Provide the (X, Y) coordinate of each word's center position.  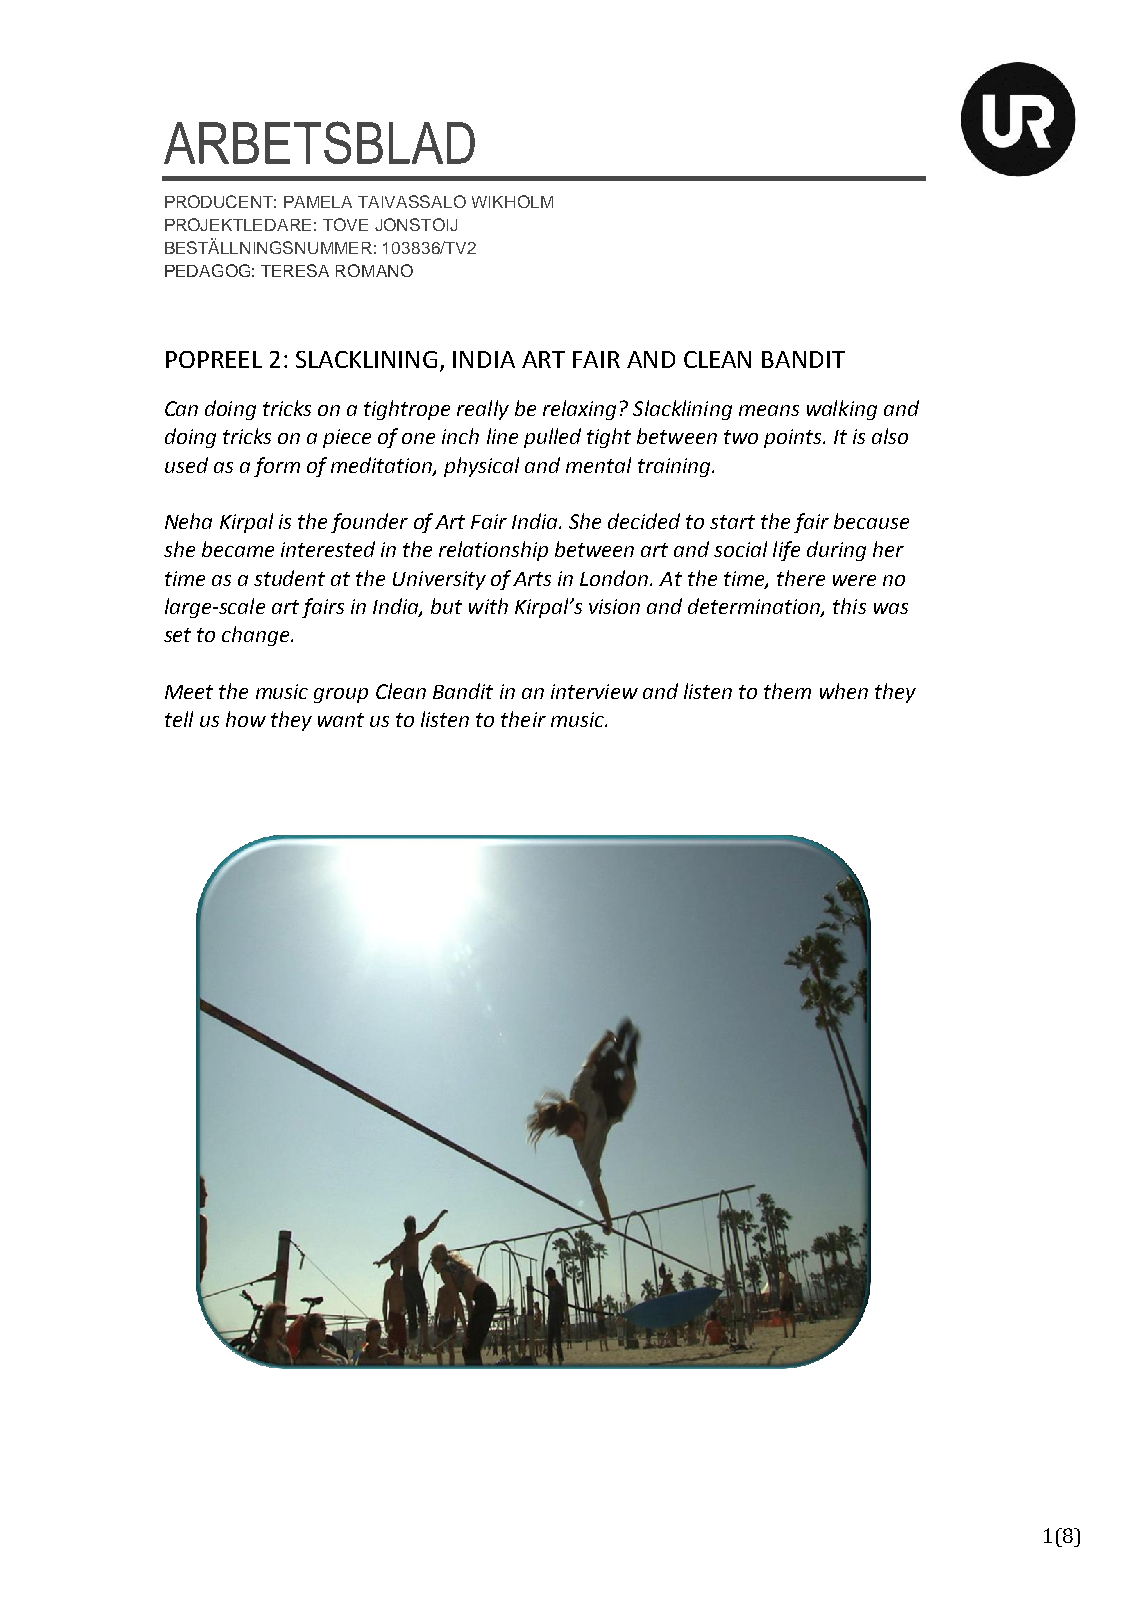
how (246, 719)
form (277, 467)
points (794, 438)
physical (481, 467)
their (523, 719)
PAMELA (318, 202)
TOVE (345, 224)
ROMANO (374, 270)
